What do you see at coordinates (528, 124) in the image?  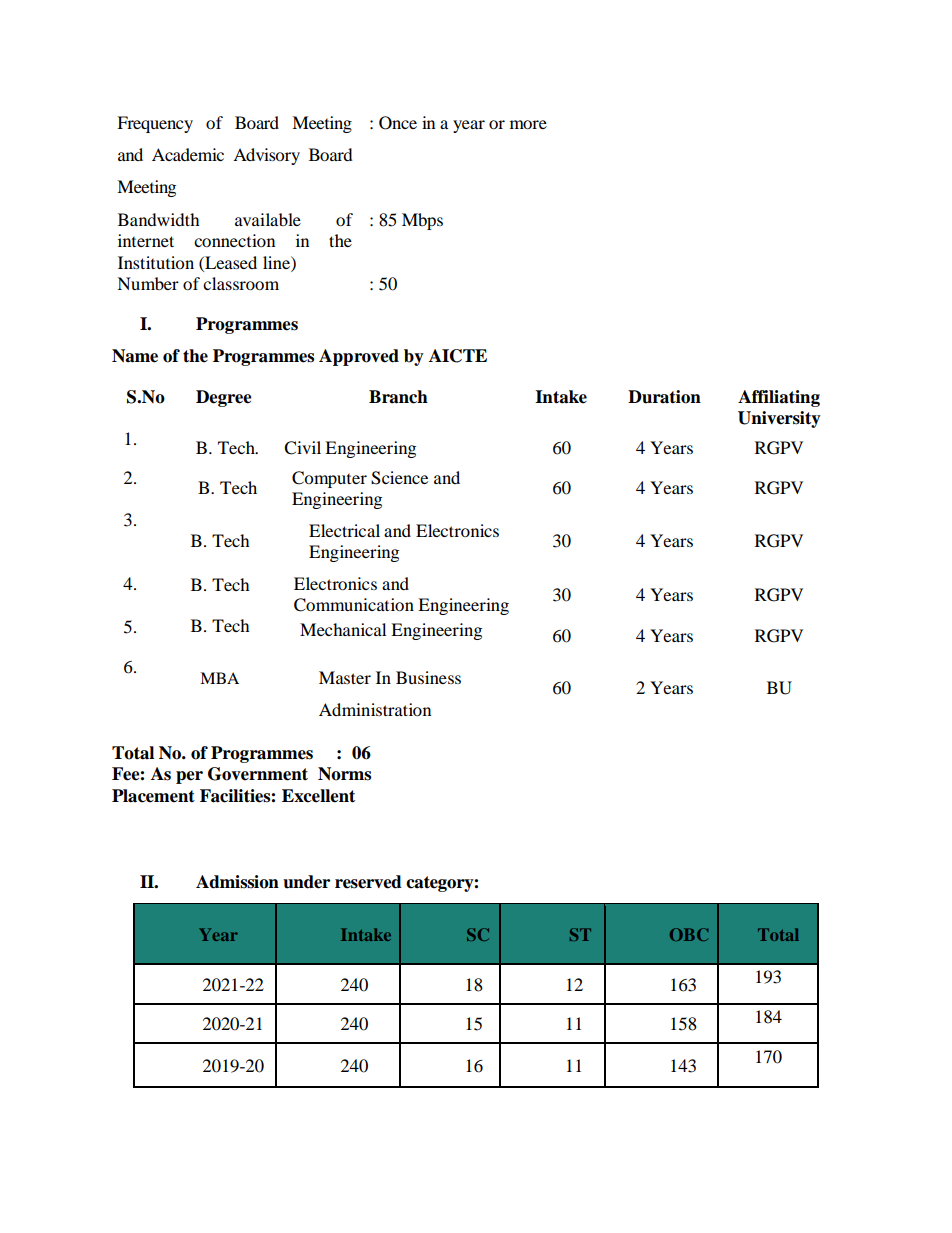 I see `more` at bounding box center [528, 124].
